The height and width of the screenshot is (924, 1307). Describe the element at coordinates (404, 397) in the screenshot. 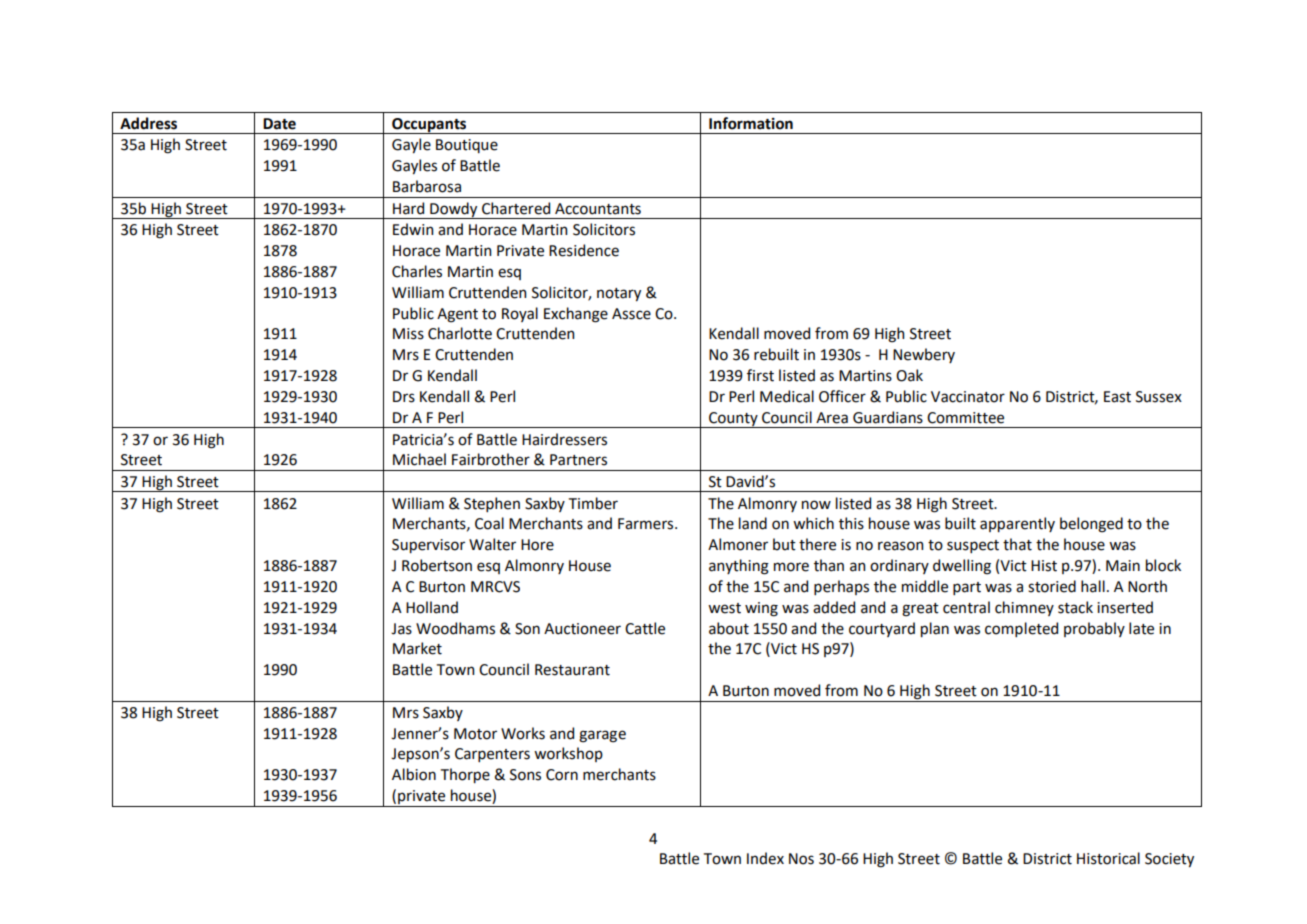

I see `Drs` at that location.
